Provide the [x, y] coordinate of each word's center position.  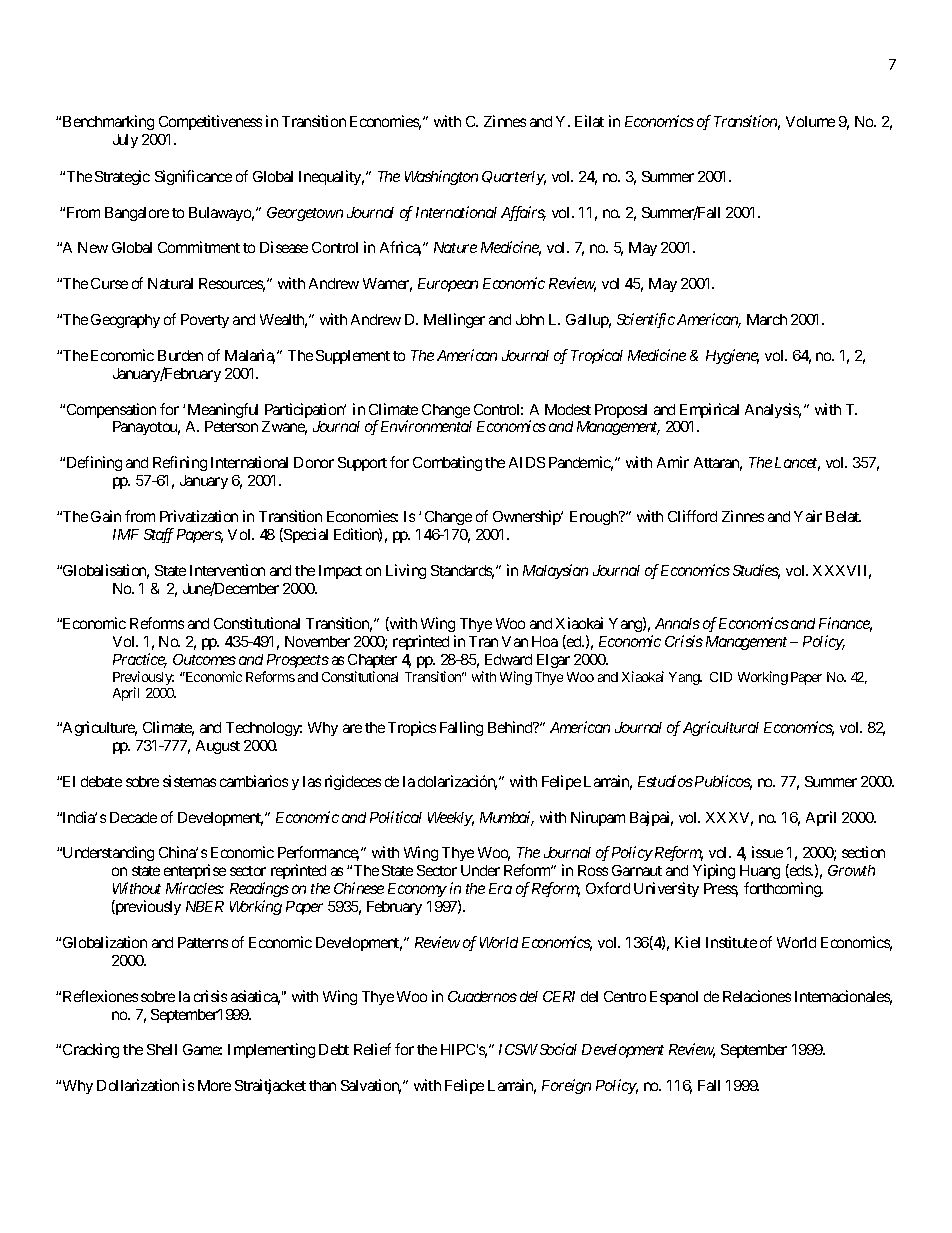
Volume [810, 121]
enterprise [195, 873]
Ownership [527, 517]
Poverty [205, 321]
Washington [441, 177]
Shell [162, 1049]
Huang [760, 874]
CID [721, 677]
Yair [808, 516]
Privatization [199, 516]
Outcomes [204, 659]
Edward [508, 659]
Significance [193, 177]
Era [500, 888]
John [530, 319]
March [767, 319]
